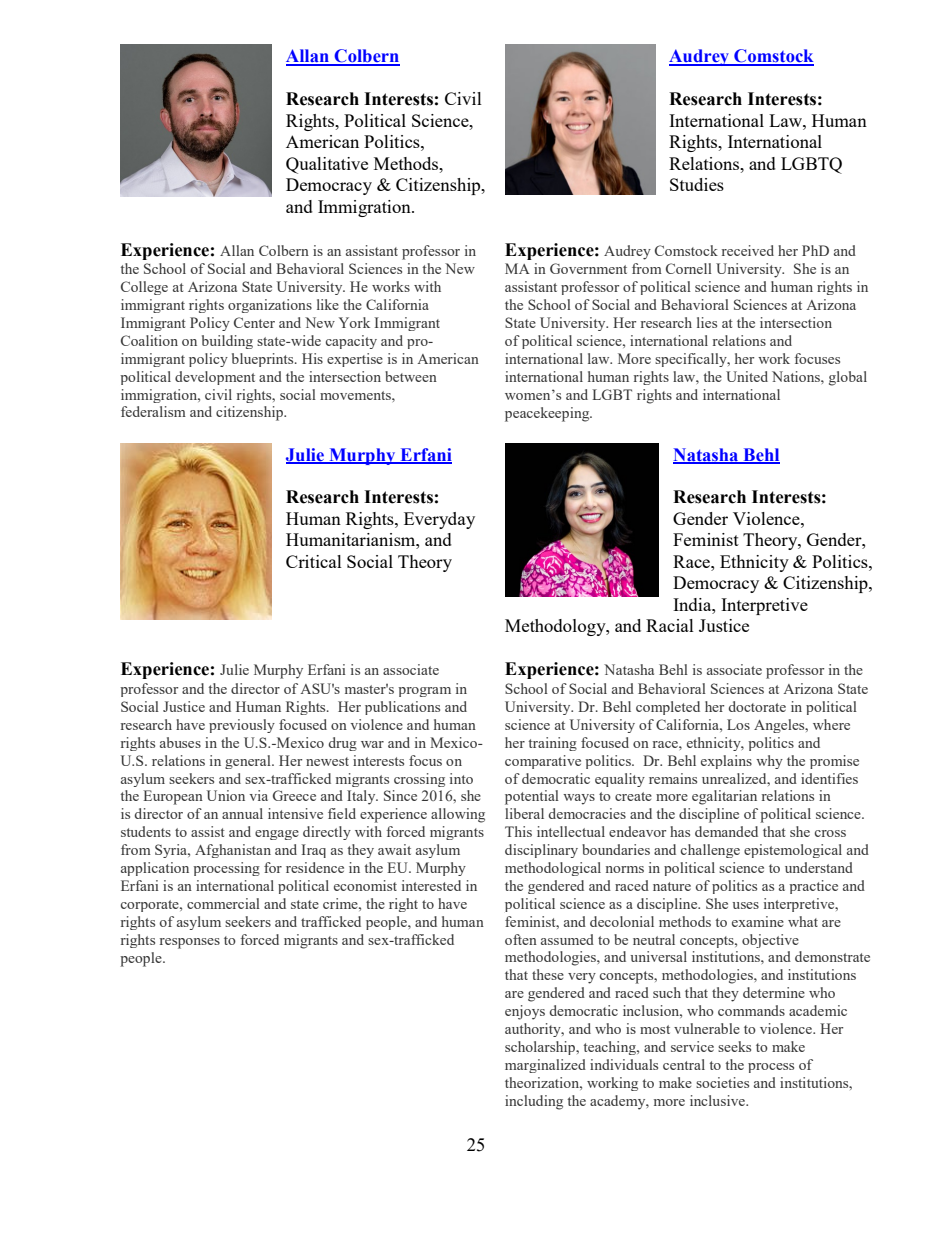  I want to click on Studies, so click(697, 184).
